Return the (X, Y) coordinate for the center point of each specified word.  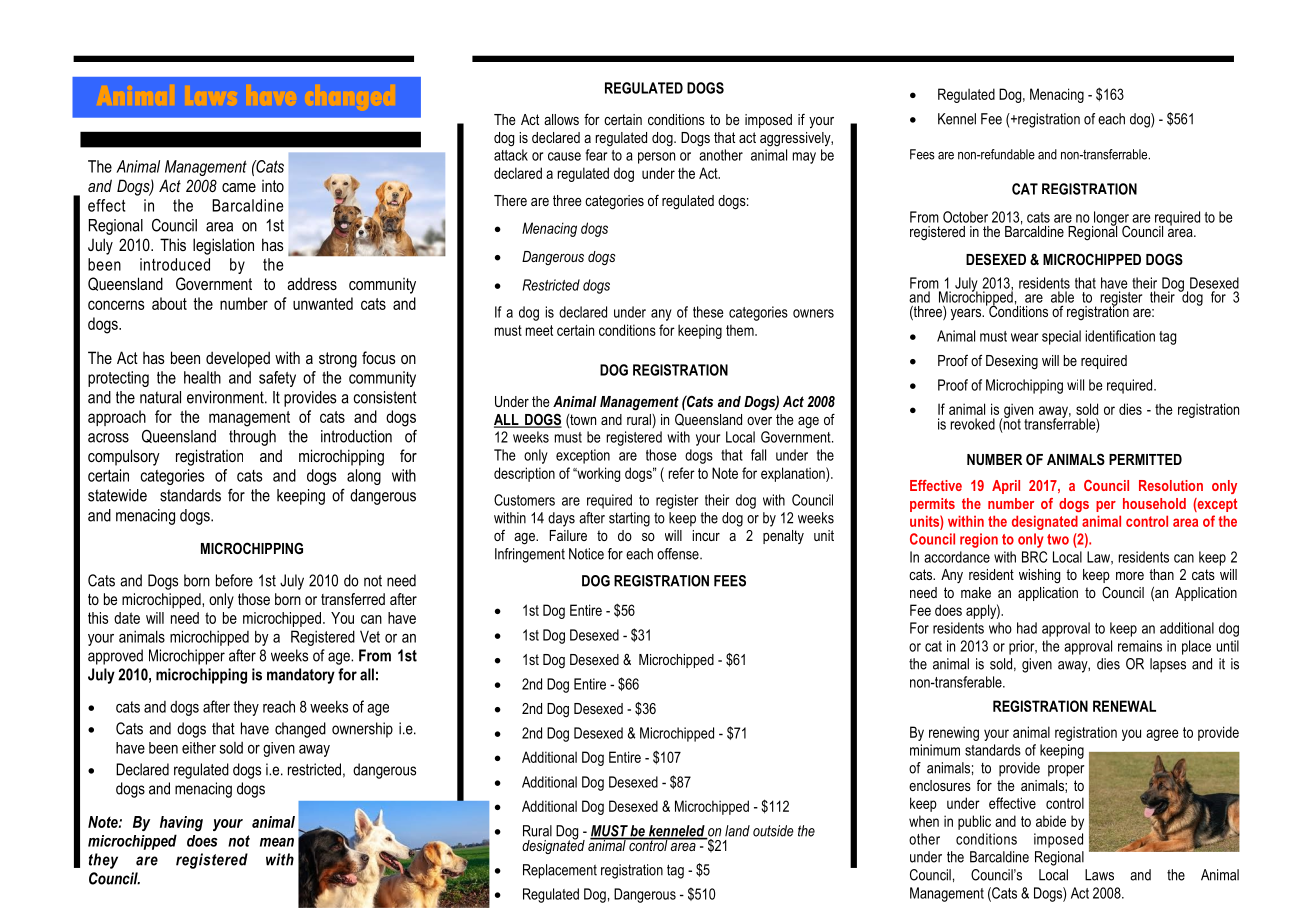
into (273, 186)
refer (682, 473)
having (181, 823)
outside (773, 831)
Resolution (1171, 485)
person (656, 158)
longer (1111, 219)
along (364, 477)
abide (1051, 821)
